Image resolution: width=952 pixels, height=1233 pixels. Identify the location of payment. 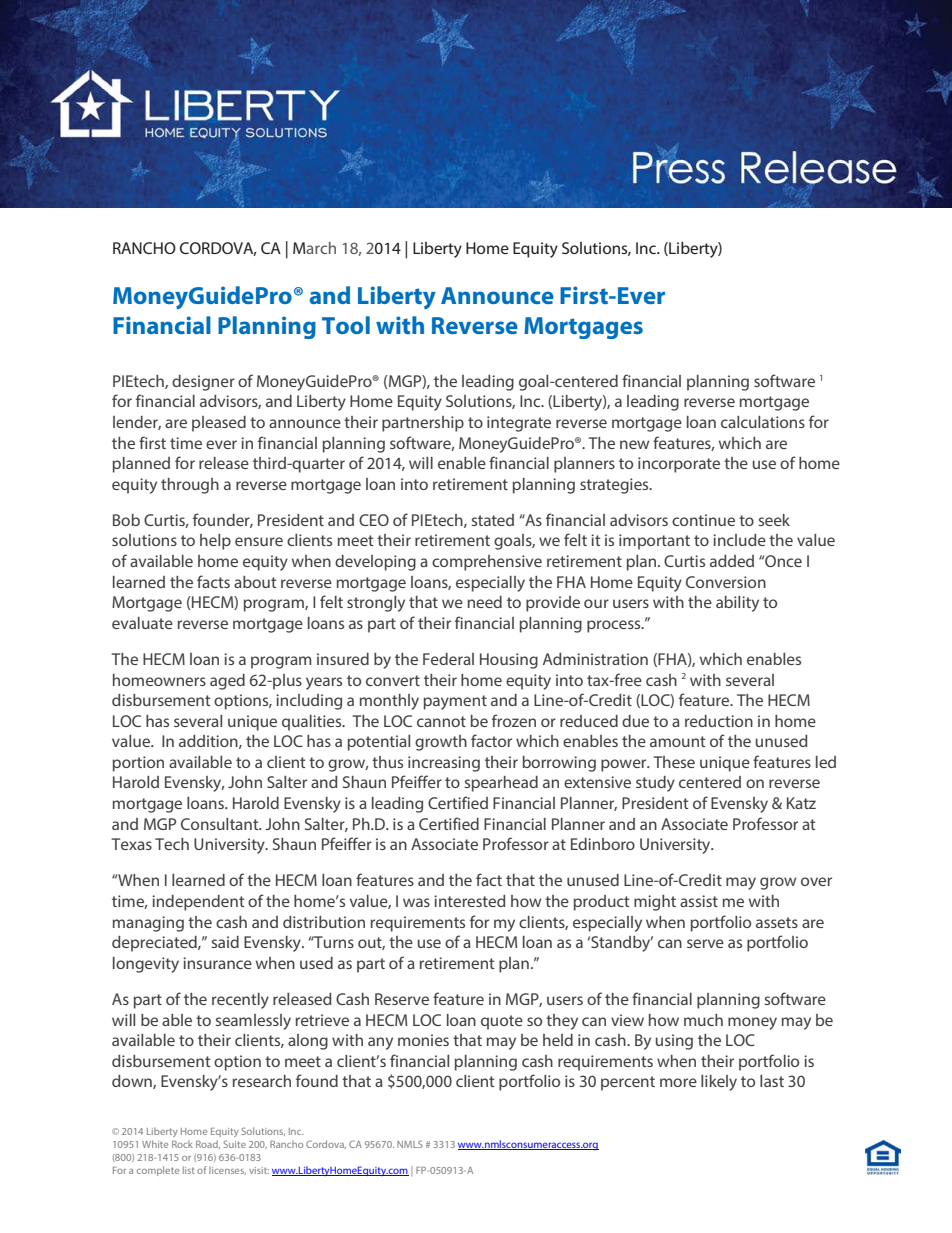
(455, 702).
